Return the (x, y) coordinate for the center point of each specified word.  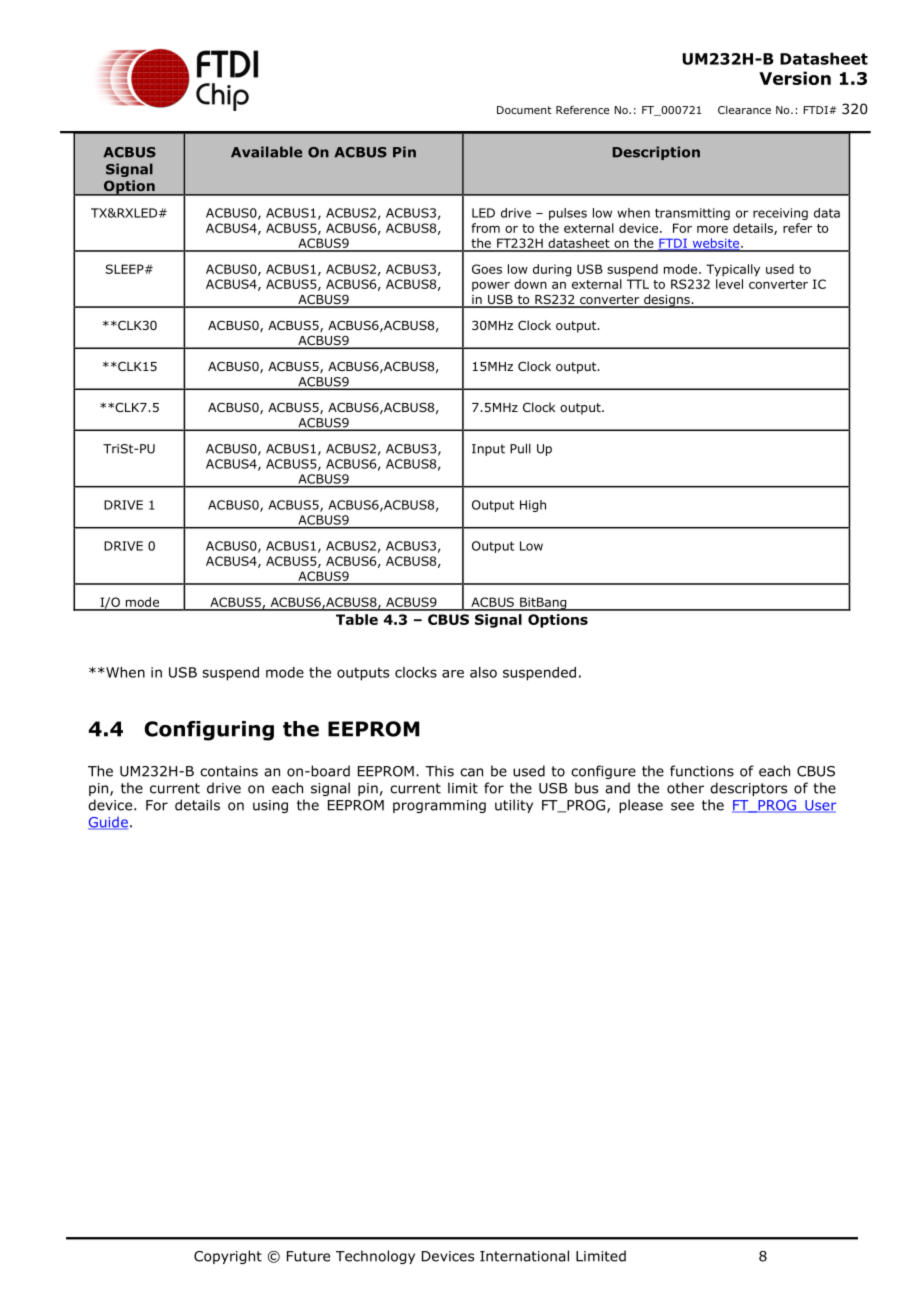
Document (524, 110)
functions (702, 771)
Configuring (209, 731)
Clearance (744, 110)
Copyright (228, 1257)
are (453, 674)
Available (266, 152)
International (524, 1256)
